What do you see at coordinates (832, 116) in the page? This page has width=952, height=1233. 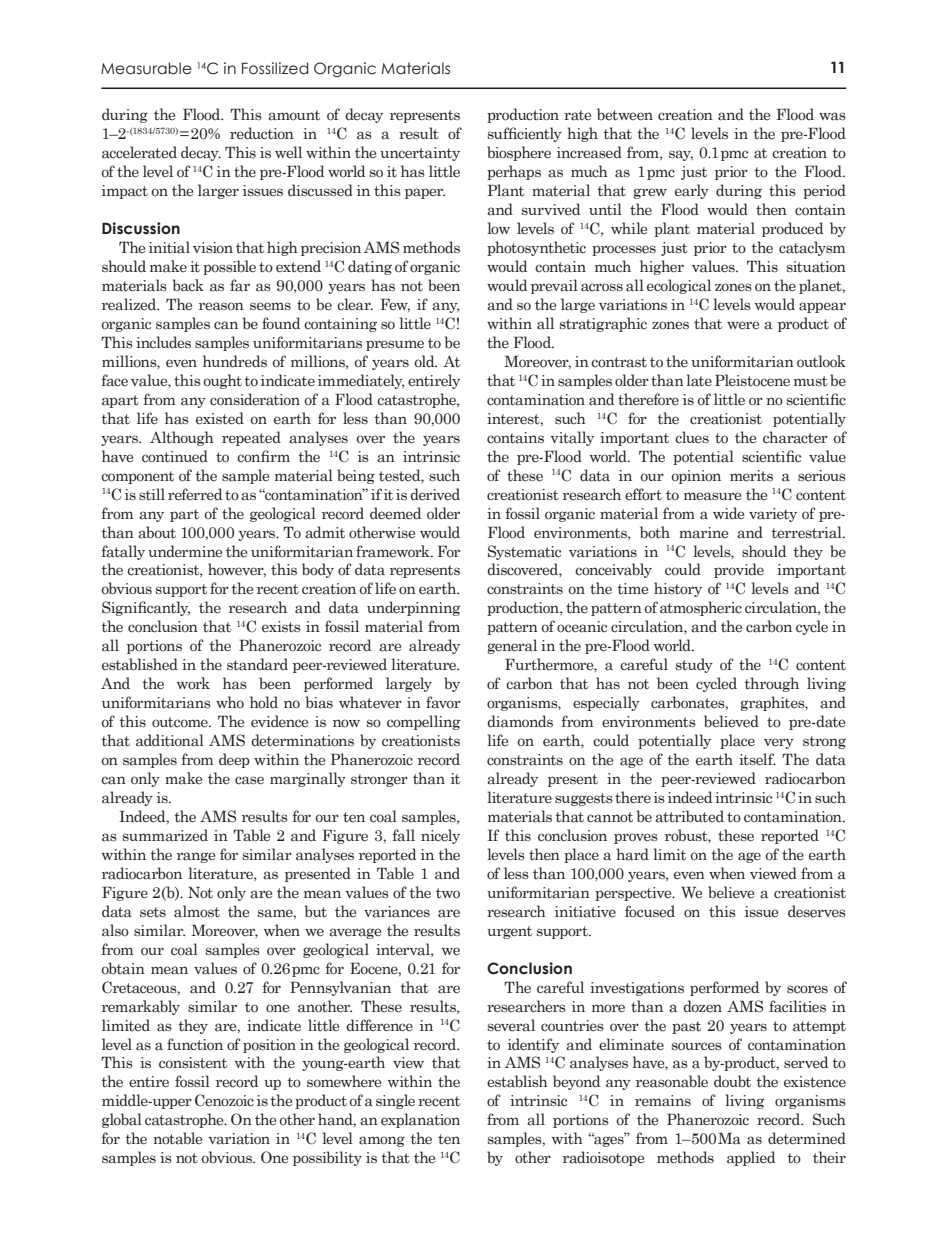 I see `was` at bounding box center [832, 116].
